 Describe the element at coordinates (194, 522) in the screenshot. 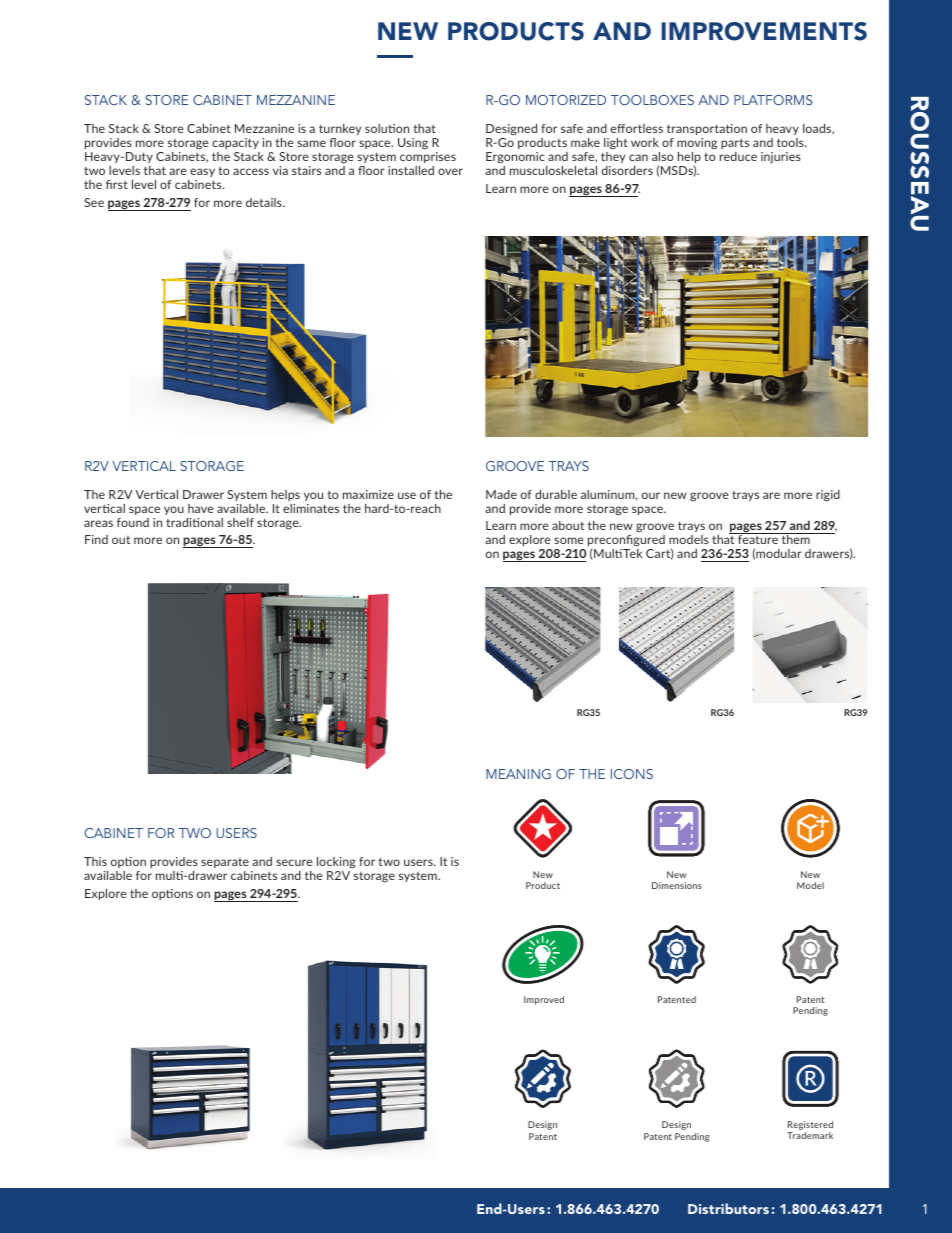

I see `traditional` at that location.
